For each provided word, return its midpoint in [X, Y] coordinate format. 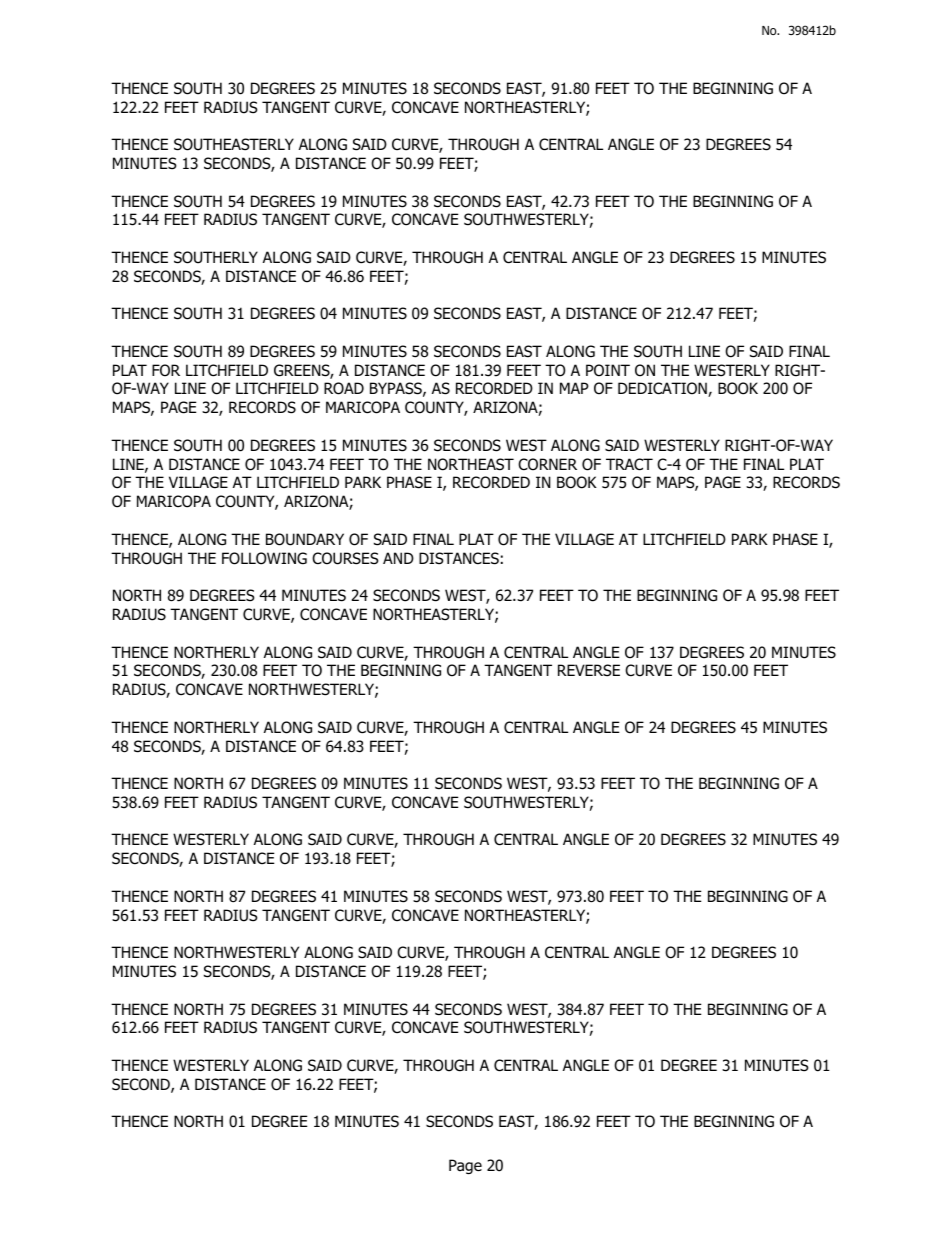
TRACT [629, 464]
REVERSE [589, 670]
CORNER [547, 464]
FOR [166, 370]
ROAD [344, 388]
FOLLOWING [264, 558]
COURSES [345, 558]
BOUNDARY [305, 539]
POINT [608, 370]
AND [398, 558]
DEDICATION [663, 389]
